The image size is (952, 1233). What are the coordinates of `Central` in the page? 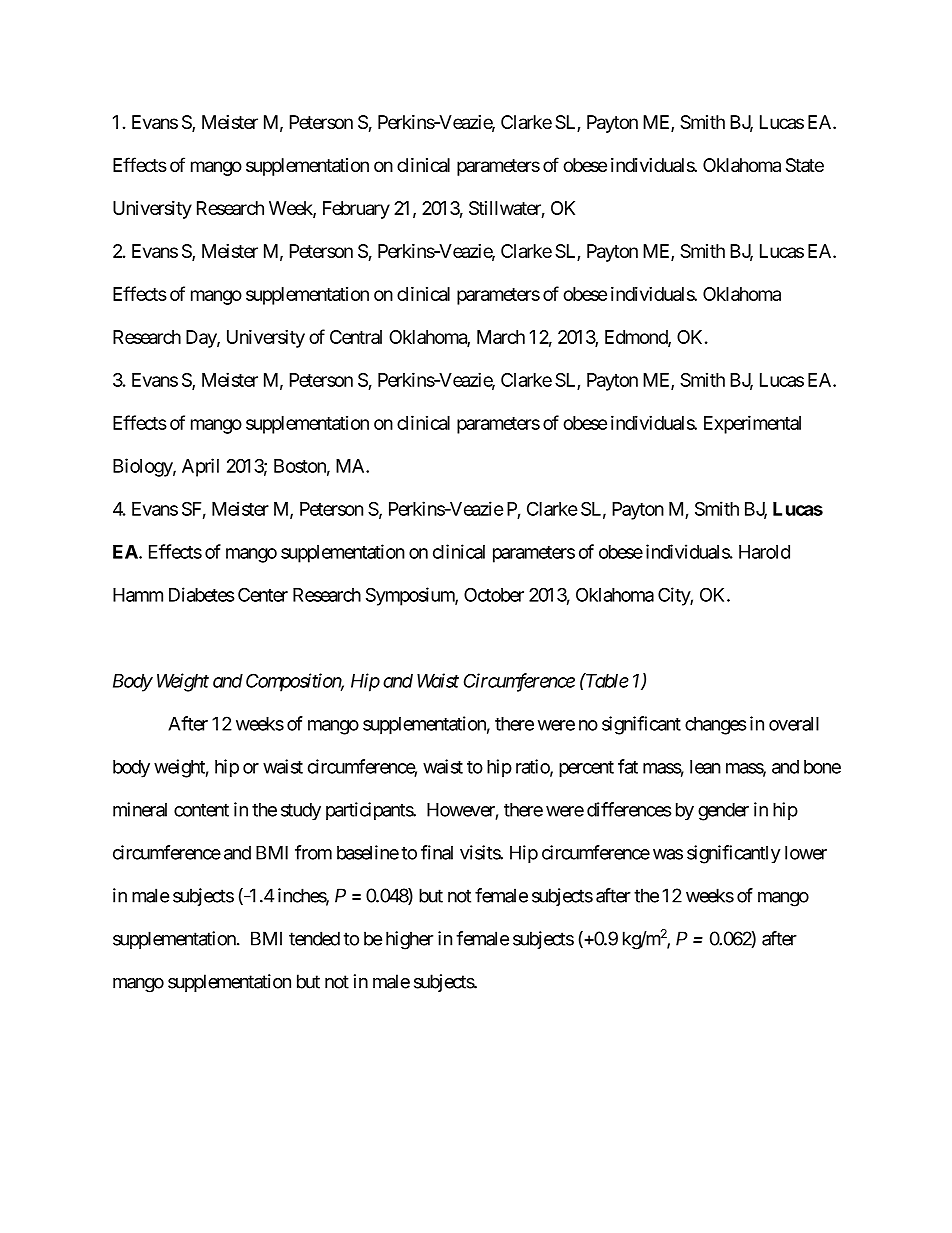 It's located at (356, 337).
